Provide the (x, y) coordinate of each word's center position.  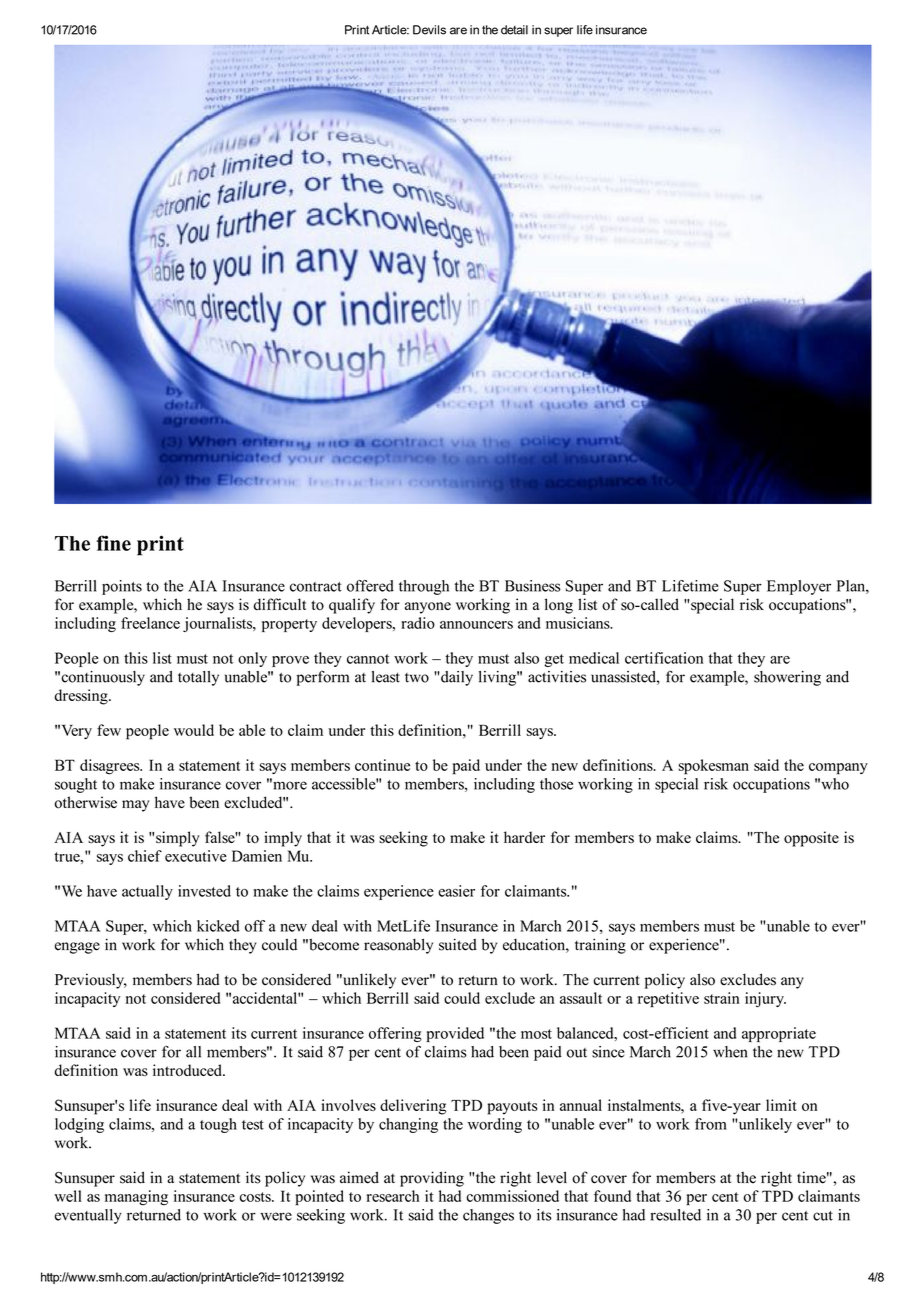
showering (787, 678)
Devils (429, 30)
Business (533, 586)
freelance (150, 623)
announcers (476, 625)
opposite (811, 839)
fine (113, 543)
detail (514, 30)
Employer (799, 587)
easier (456, 891)
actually (147, 892)
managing (136, 1198)
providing (432, 1179)
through (424, 587)
